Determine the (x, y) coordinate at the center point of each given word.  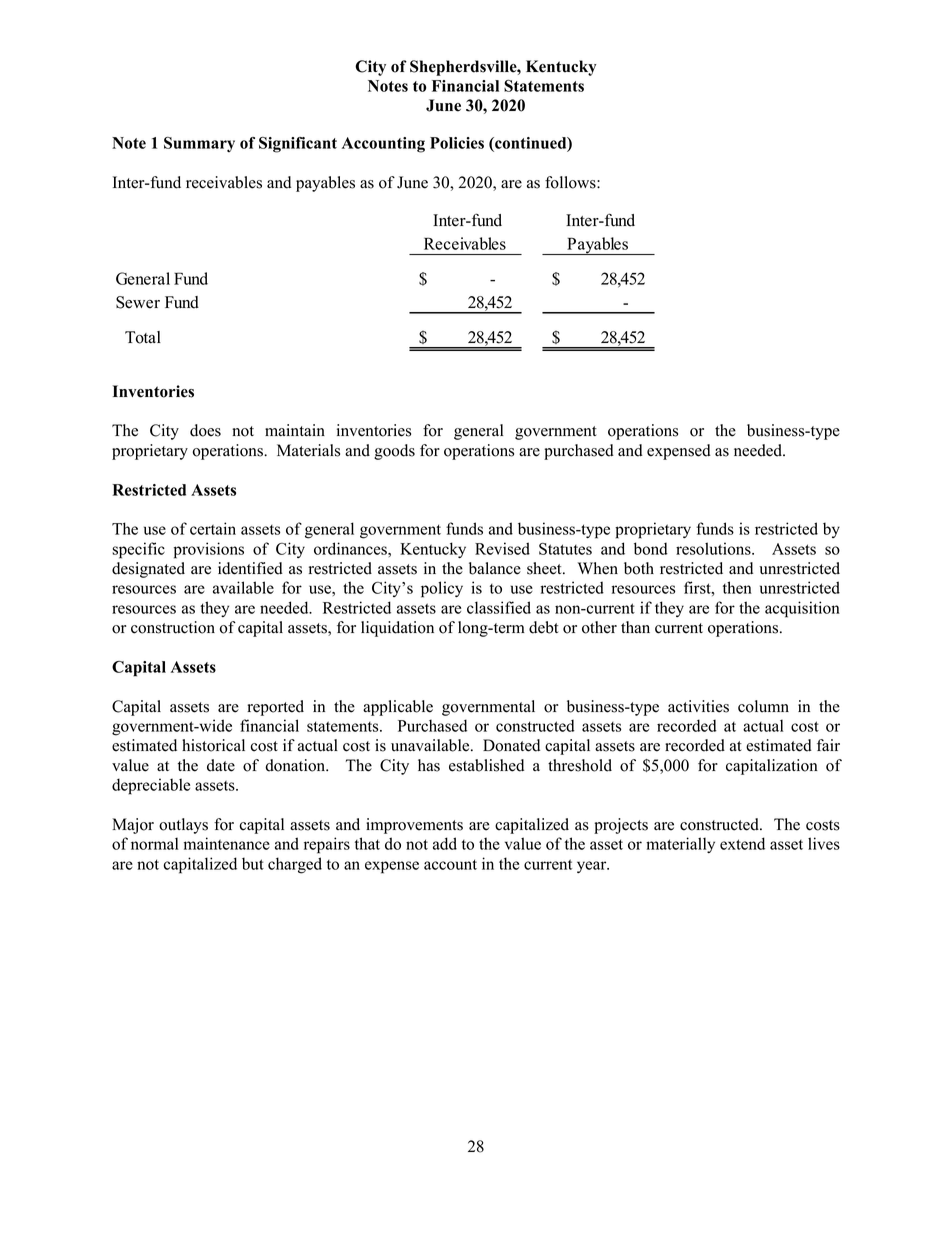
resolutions (714, 548)
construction (173, 627)
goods (394, 452)
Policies (457, 143)
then (737, 587)
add (445, 843)
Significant (298, 145)
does (205, 430)
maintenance (227, 843)
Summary (199, 144)
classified (499, 607)
